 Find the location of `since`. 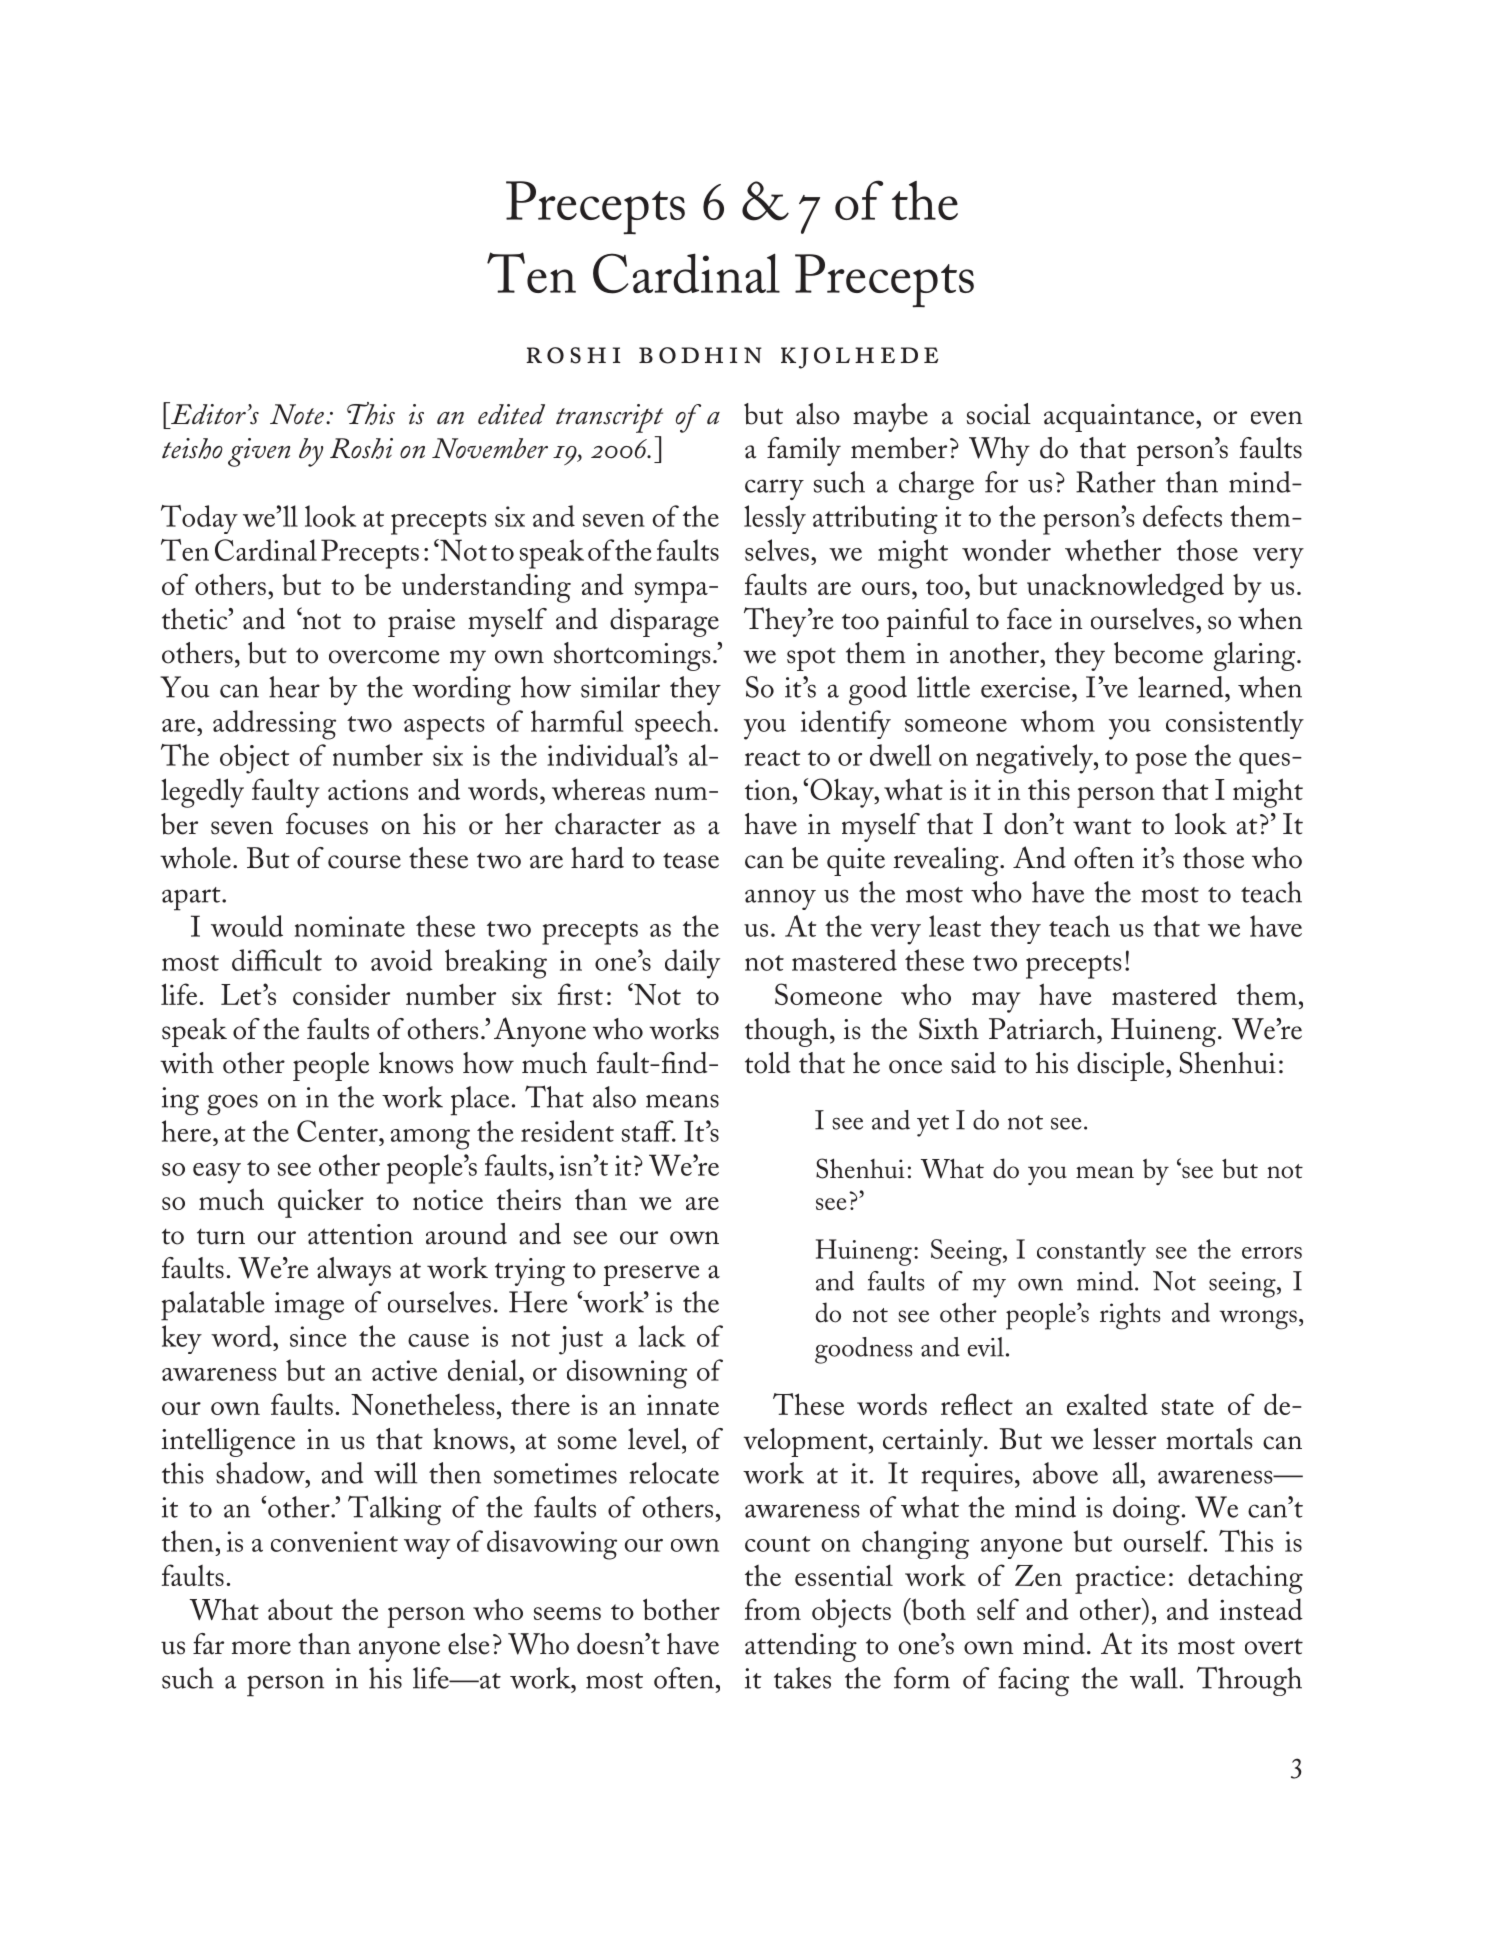

since is located at coordinates (318, 1336).
